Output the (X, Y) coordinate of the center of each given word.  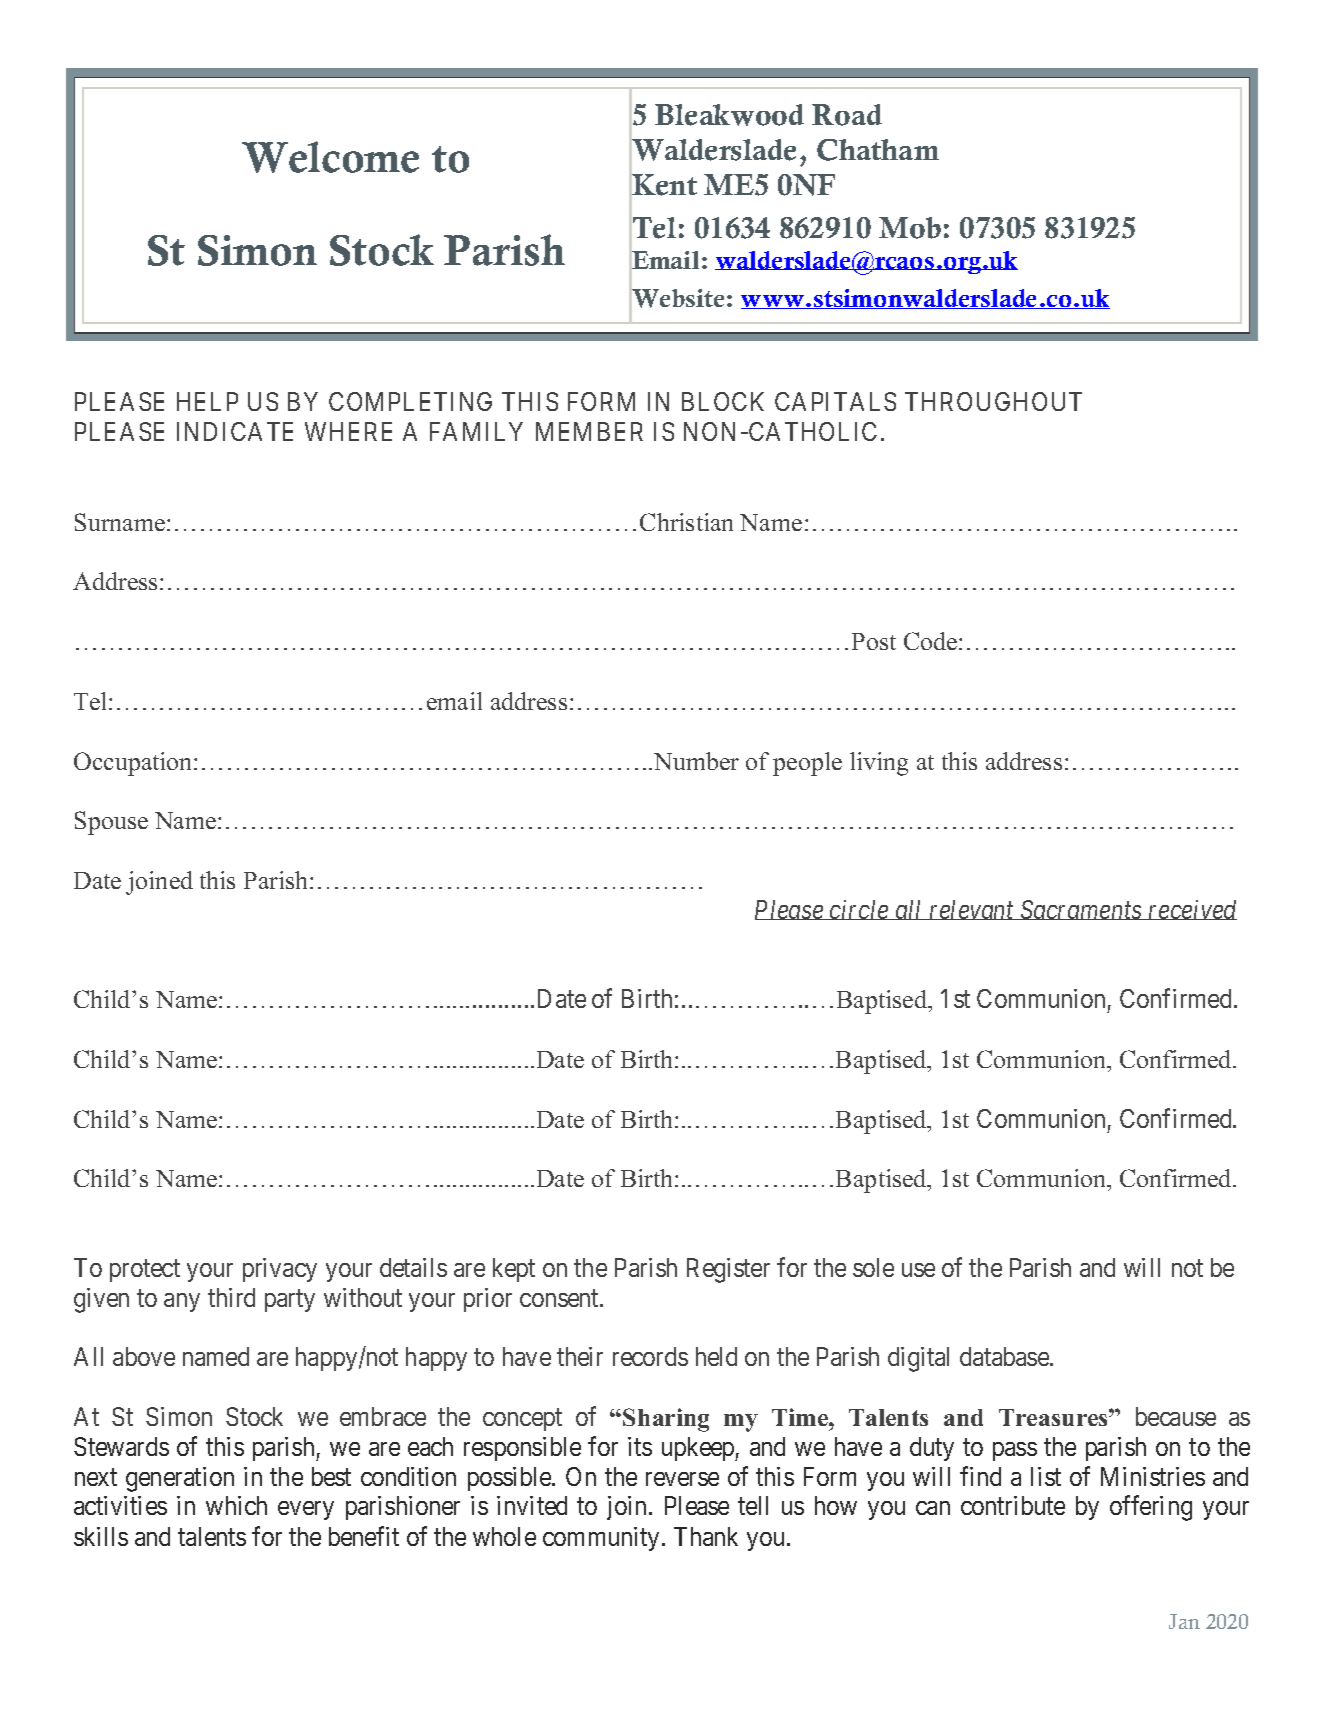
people (807, 764)
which (236, 1505)
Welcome (330, 157)
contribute (1013, 1505)
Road (847, 115)
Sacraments (1081, 910)
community (601, 1539)
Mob (910, 228)
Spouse (111, 823)
